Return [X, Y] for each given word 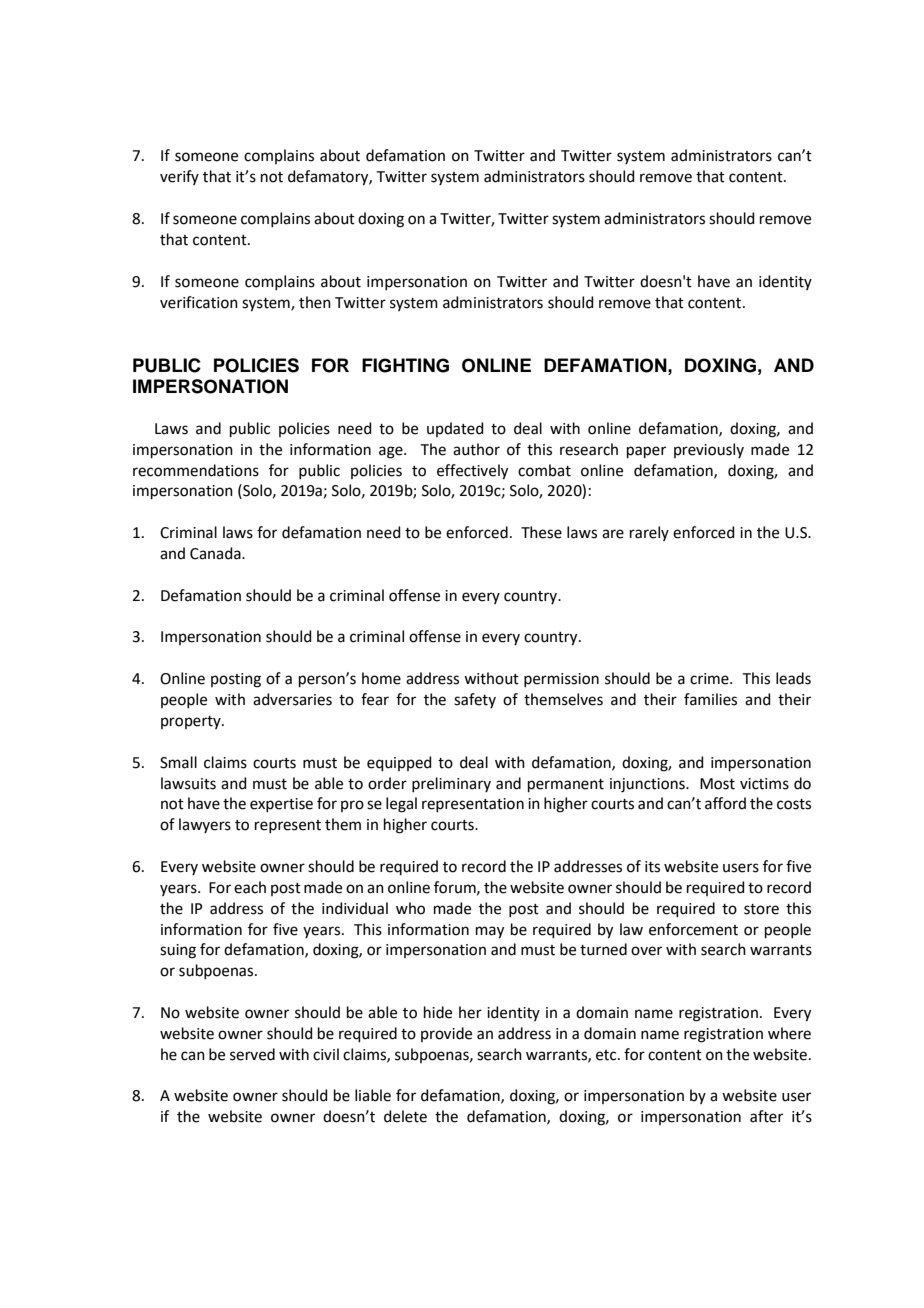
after [766, 1116]
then [315, 302]
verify [179, 177]
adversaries [292, 699]
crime [710, 679]
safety [475, 700]
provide [446, 1034]
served [252, 1054]
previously [709, 450]
